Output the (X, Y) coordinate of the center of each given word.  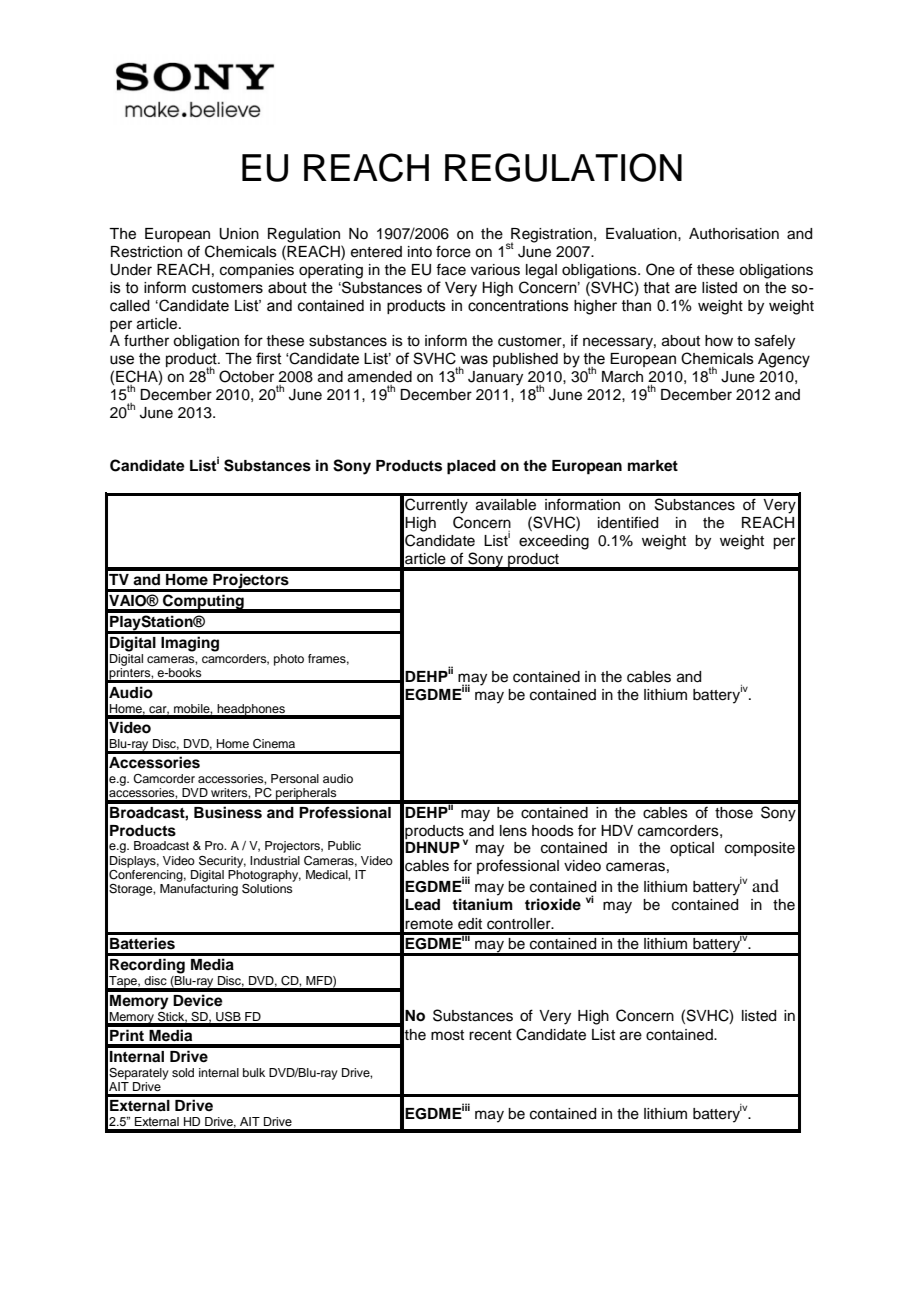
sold (183, 1072)
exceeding (554, 542)
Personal (295, 778)
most (447, 1035)
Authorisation (734, 234)
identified (628, 522)
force (453, 251)
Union (239, 234)
